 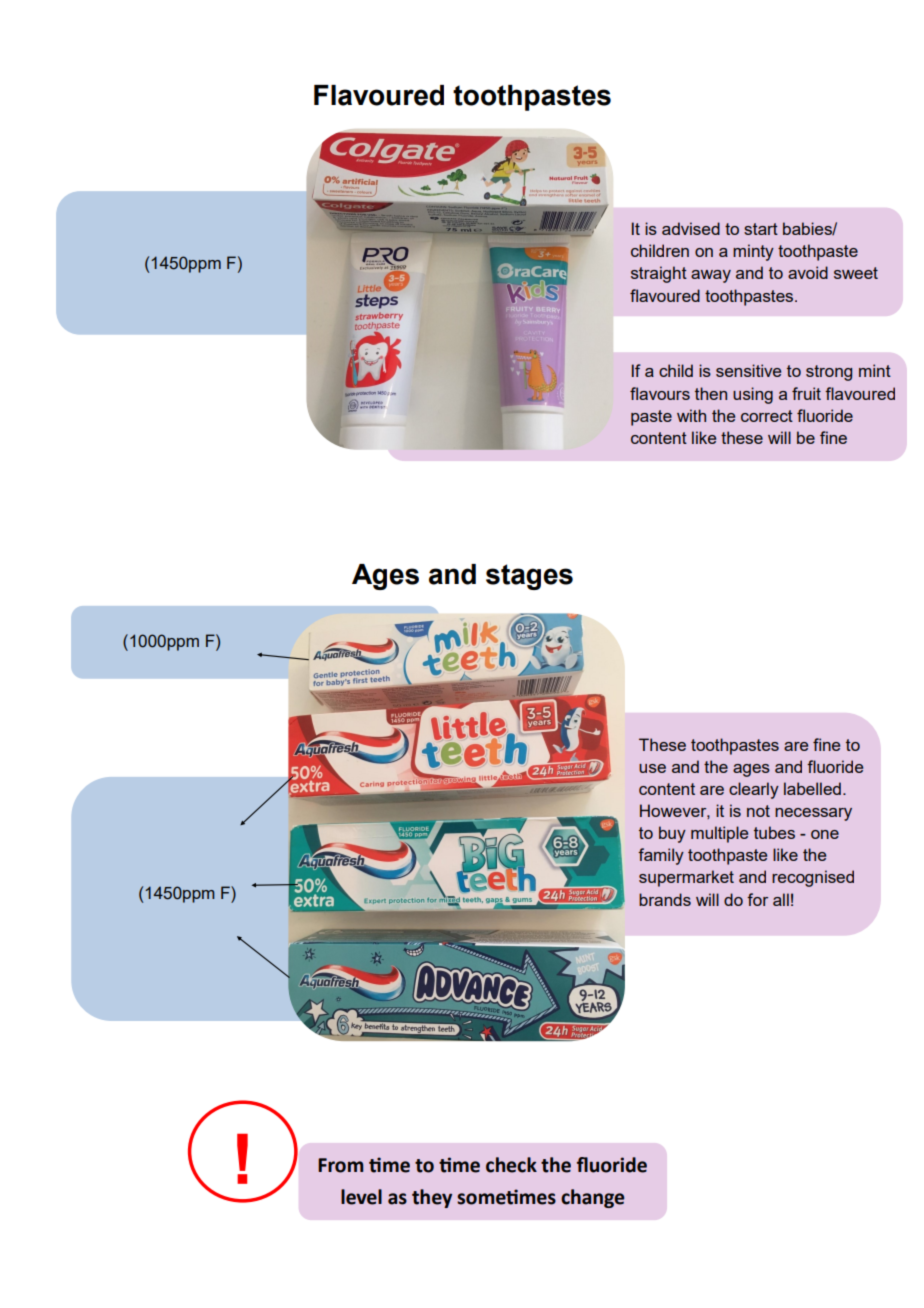 I want to click on advised, so click(x=691, y=228).
